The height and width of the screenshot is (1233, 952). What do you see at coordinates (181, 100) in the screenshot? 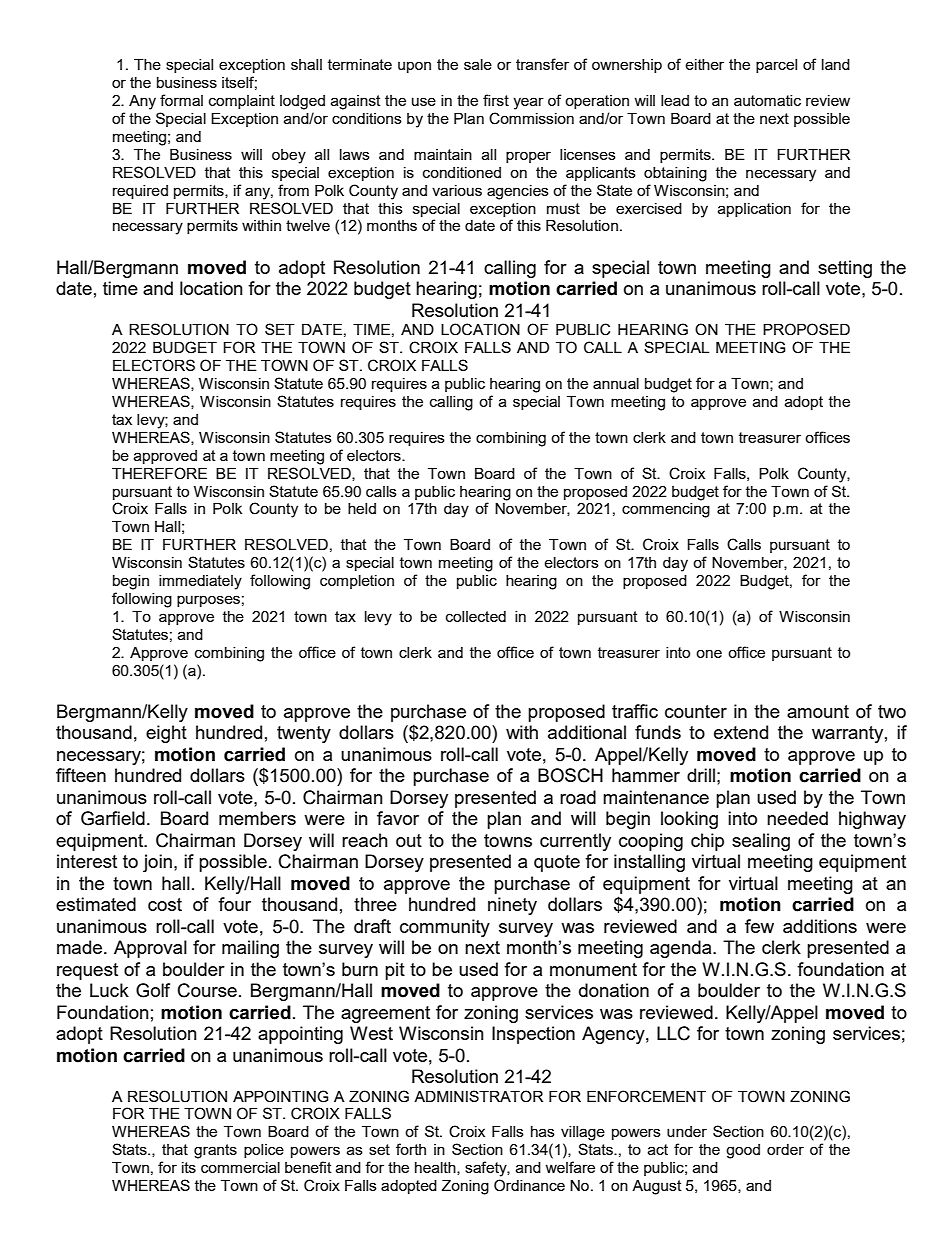
I see `formal` at bounding box center [181, 100].
